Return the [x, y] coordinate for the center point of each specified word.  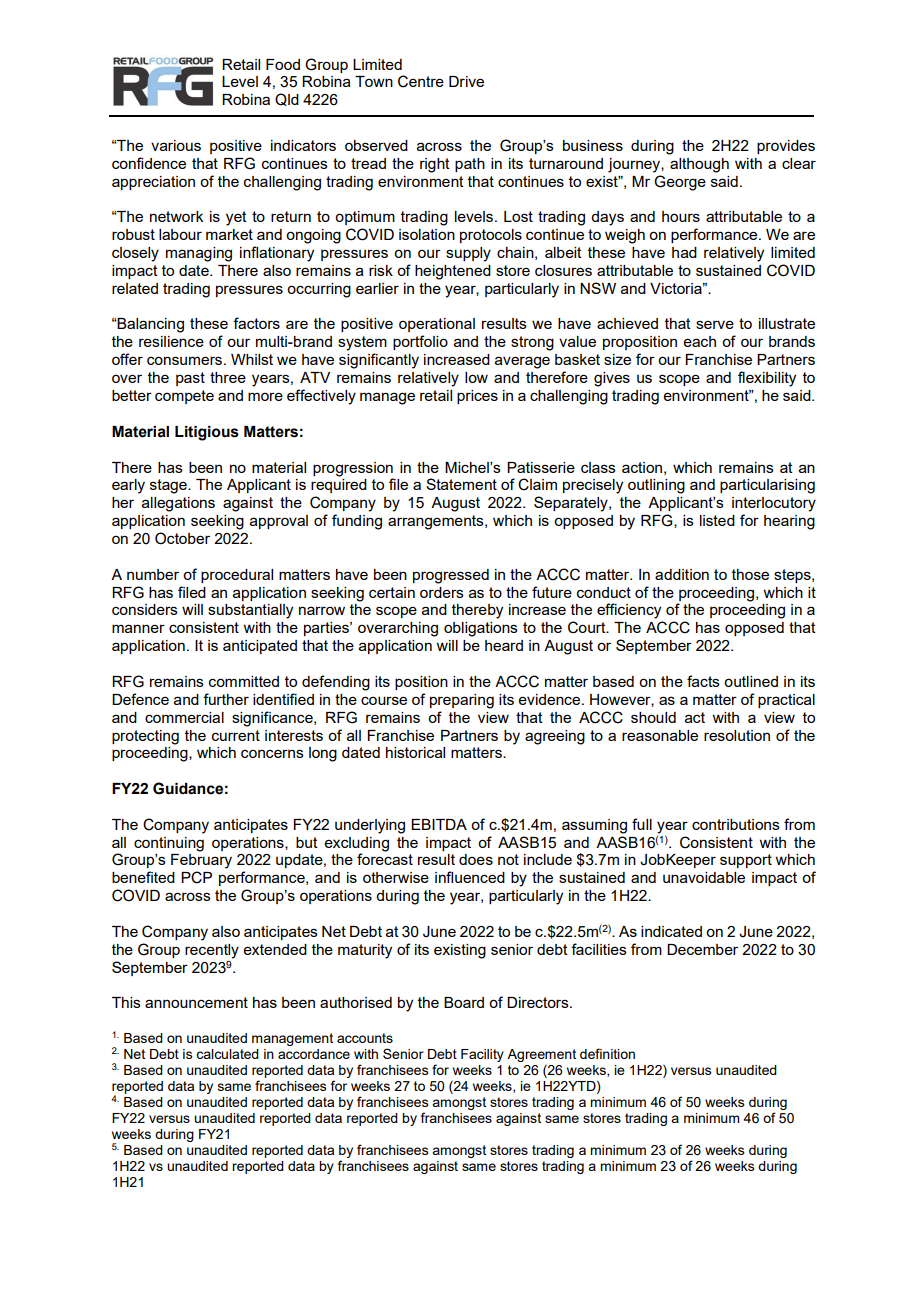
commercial [184, 717]
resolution [737, 735]
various [176, 145]
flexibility [767, 379]
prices [477, 397]
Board [464, 1002]
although [699, 165]
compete [184, 397]
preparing [462, 701]
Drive [466, 81]
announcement [196, 1002]
